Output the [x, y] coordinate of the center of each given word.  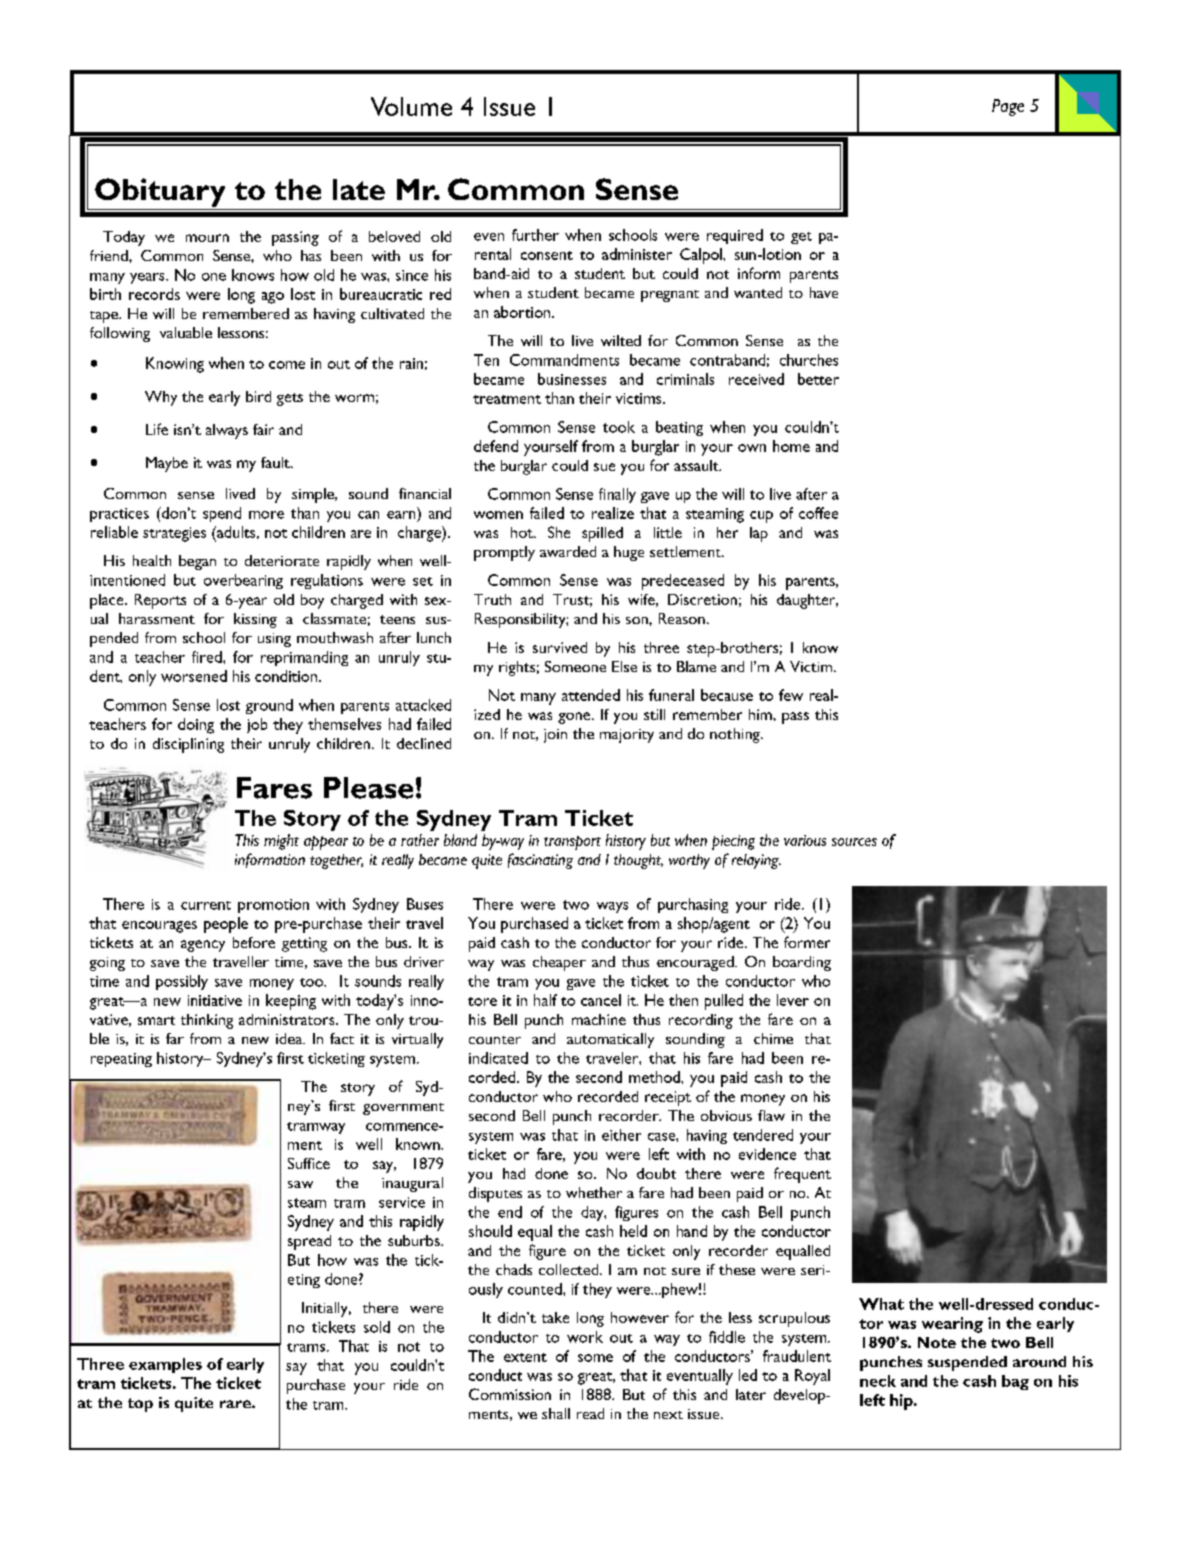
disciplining [188, 745]
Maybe [167, 464]
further [535, 235]
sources [854, 842]
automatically [610, 1040]
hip [902, 1402]
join [555, 736]
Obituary [160, 192]
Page [1008, 107]
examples [165, 1365]
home [791, 446]
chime [773, 1038]
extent [525, 1357]
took [619, 427]
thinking [207, 1021]
